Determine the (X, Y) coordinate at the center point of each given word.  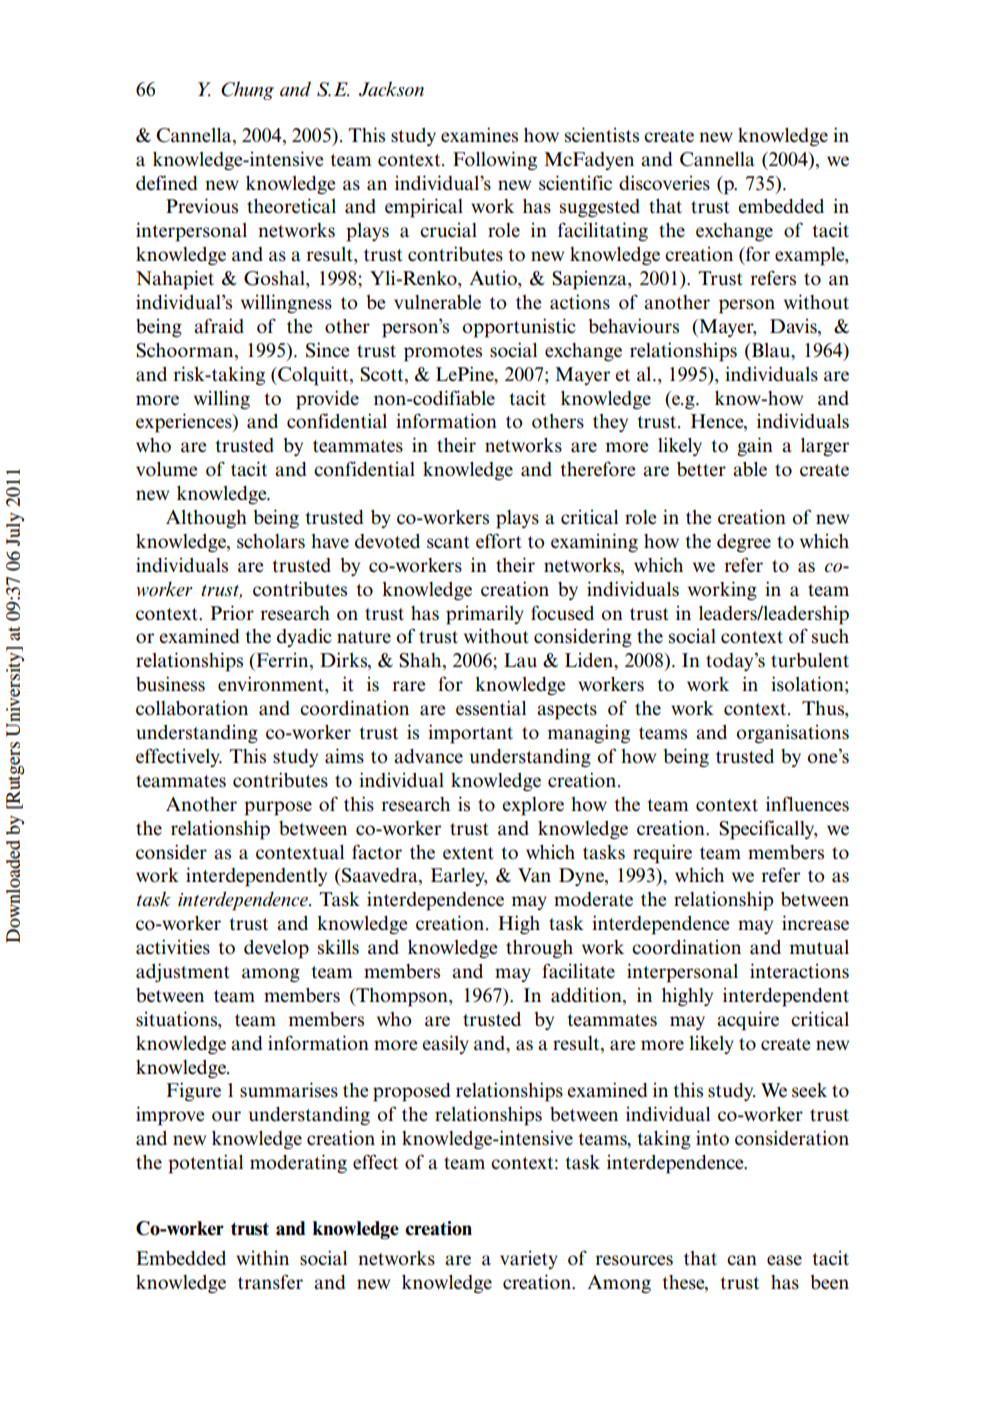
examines (479, 135)
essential (491, 708)
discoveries (664, 183)
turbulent (810, 660)
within (262, 1257)
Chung (247, 90)
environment (272, 685)
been (830, 1282)
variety (529, 1259)
